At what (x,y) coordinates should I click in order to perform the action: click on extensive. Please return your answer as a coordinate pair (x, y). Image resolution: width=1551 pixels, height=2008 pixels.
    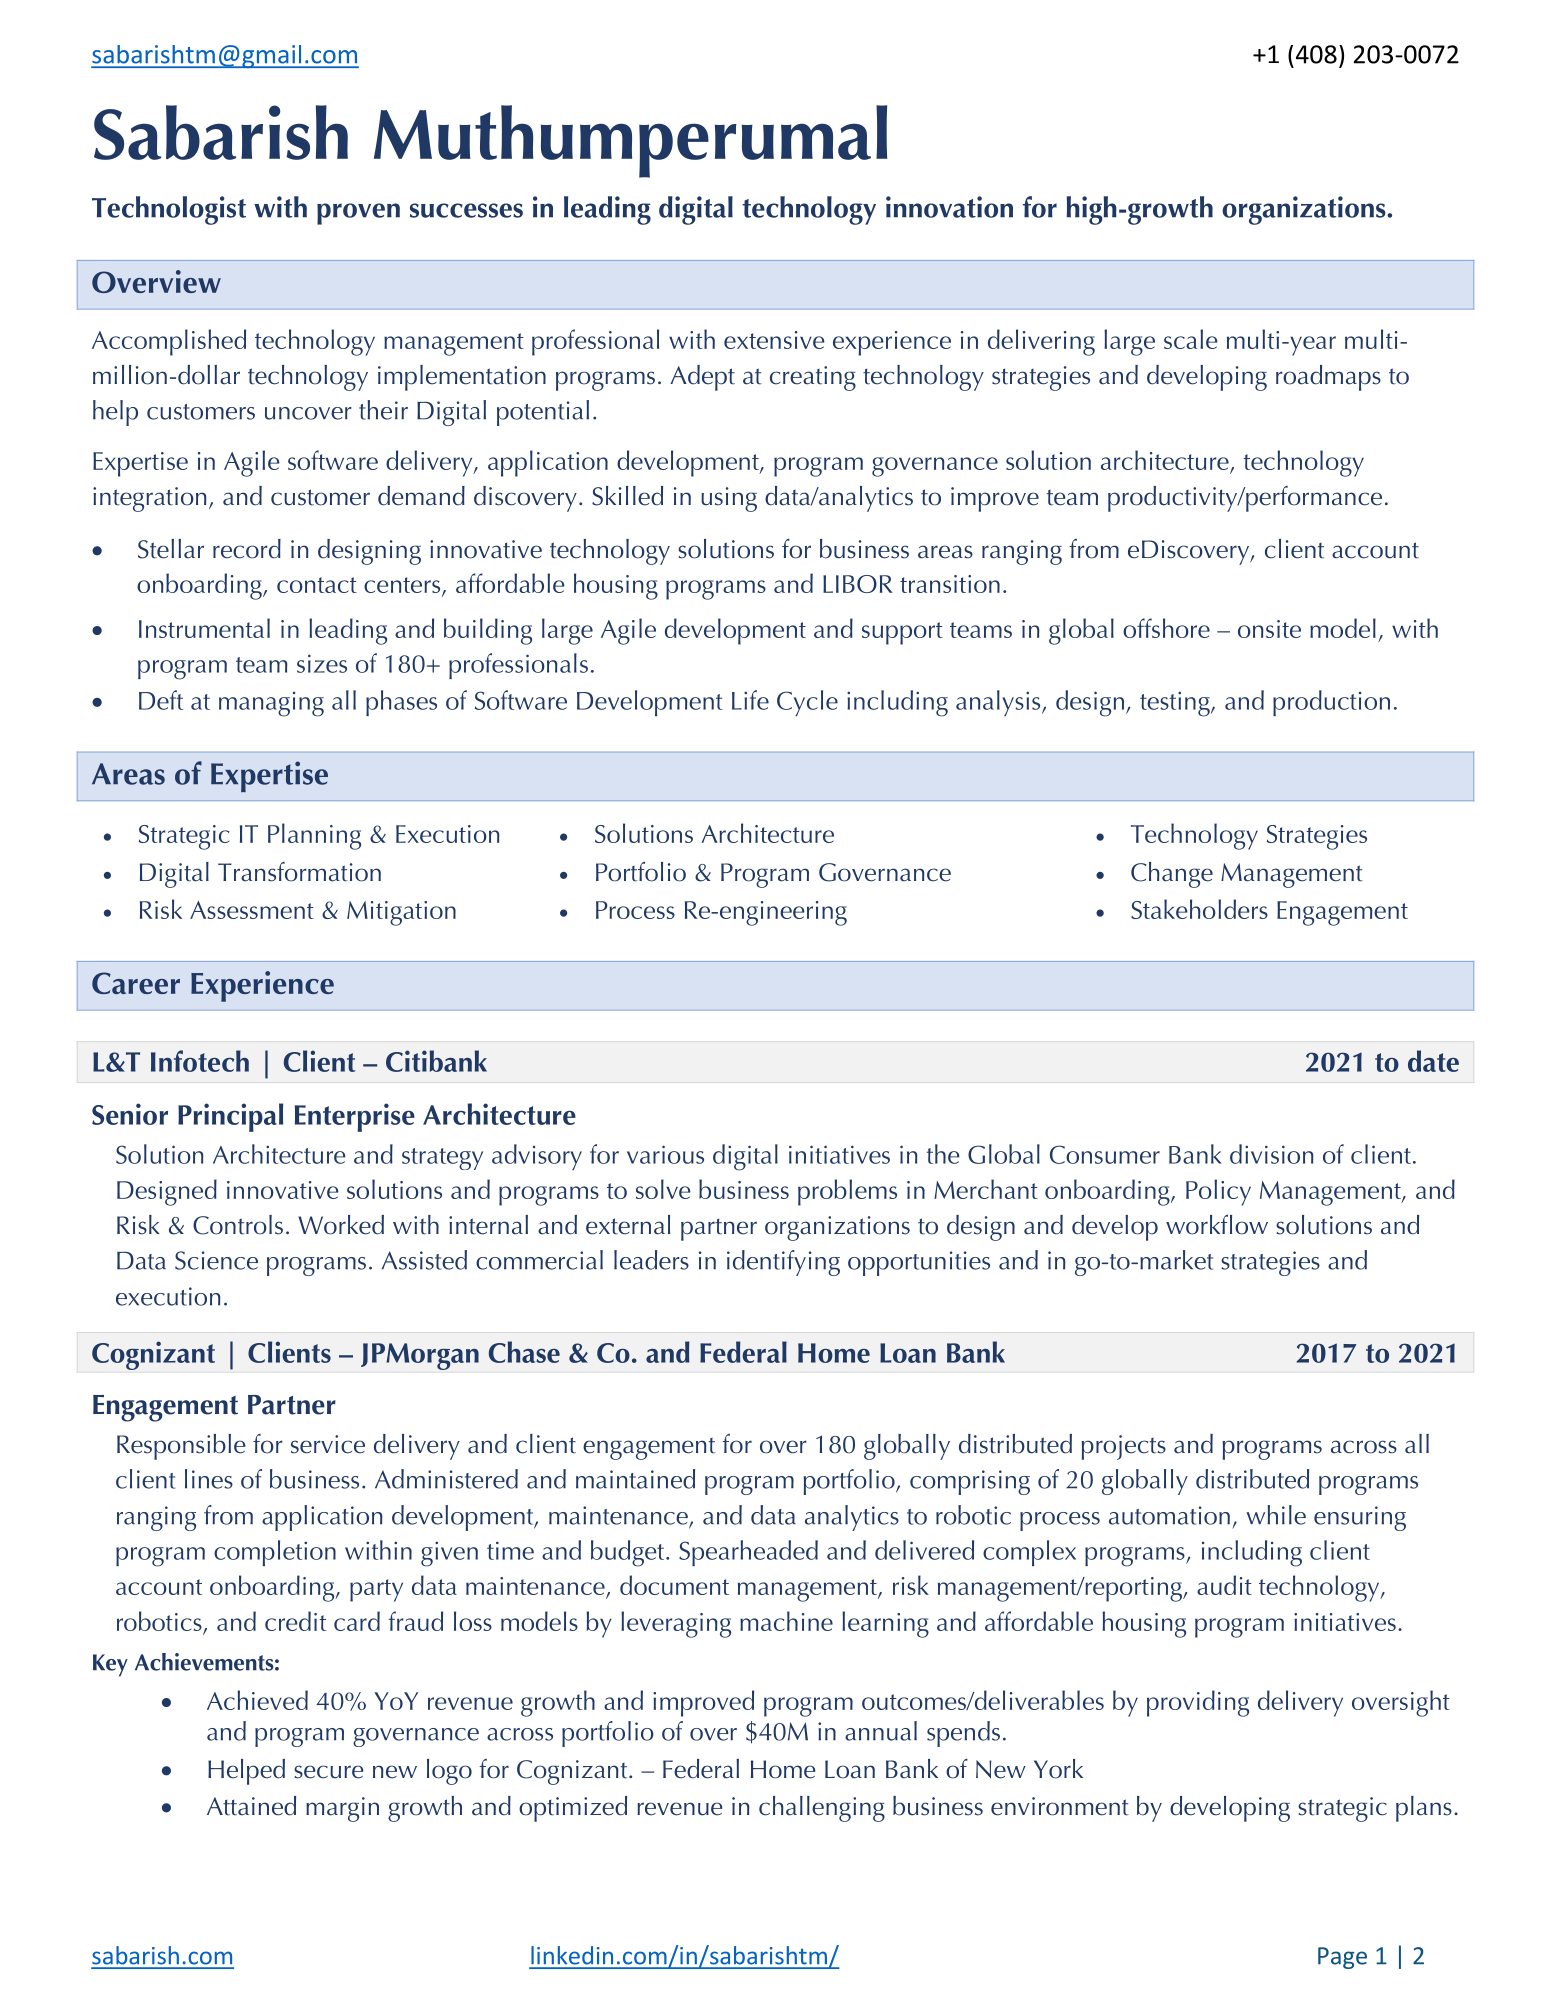
    Looking at the image, I should click on (774, 340).
